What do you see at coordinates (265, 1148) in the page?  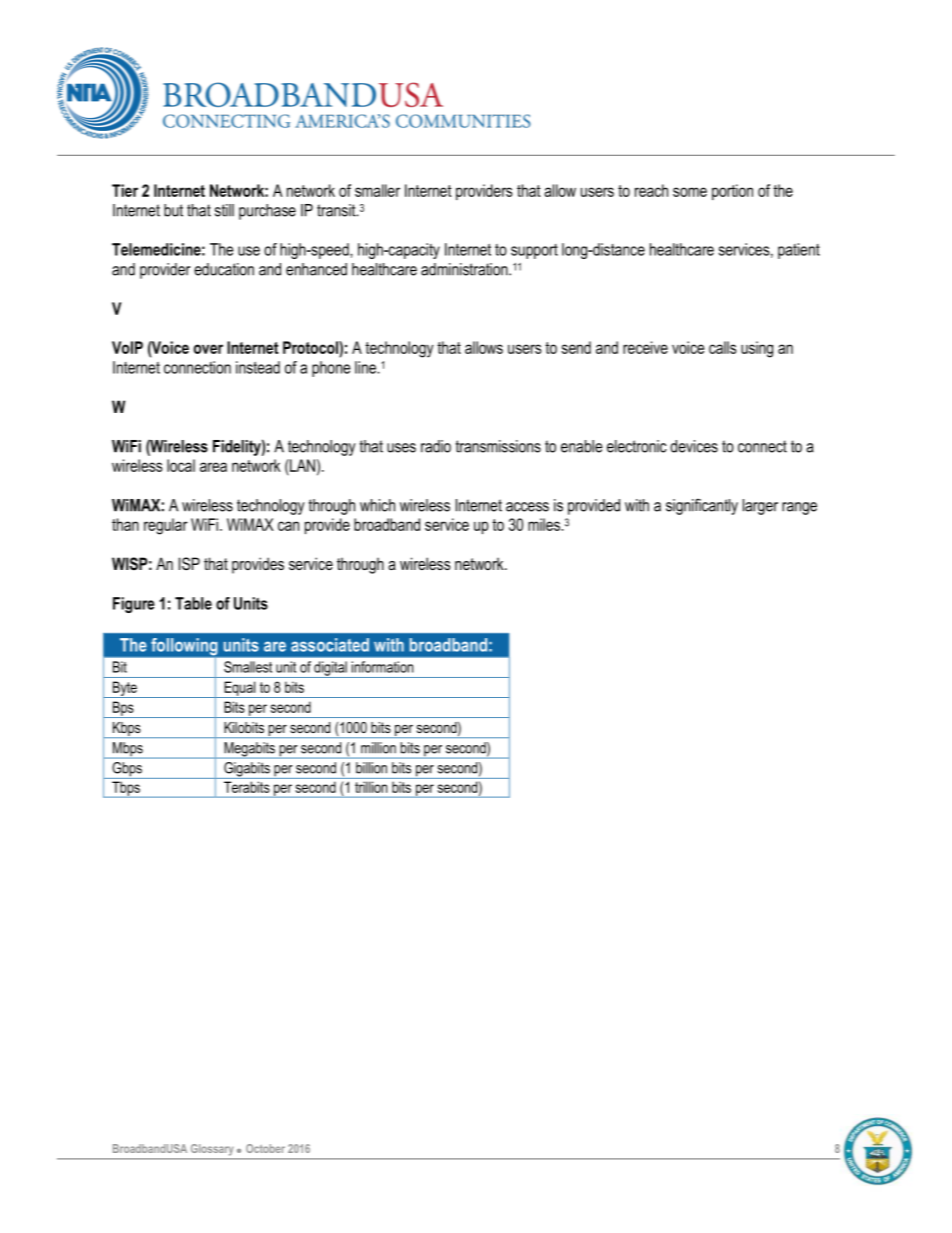 I see `October` at bounding box center [265, 1148].
